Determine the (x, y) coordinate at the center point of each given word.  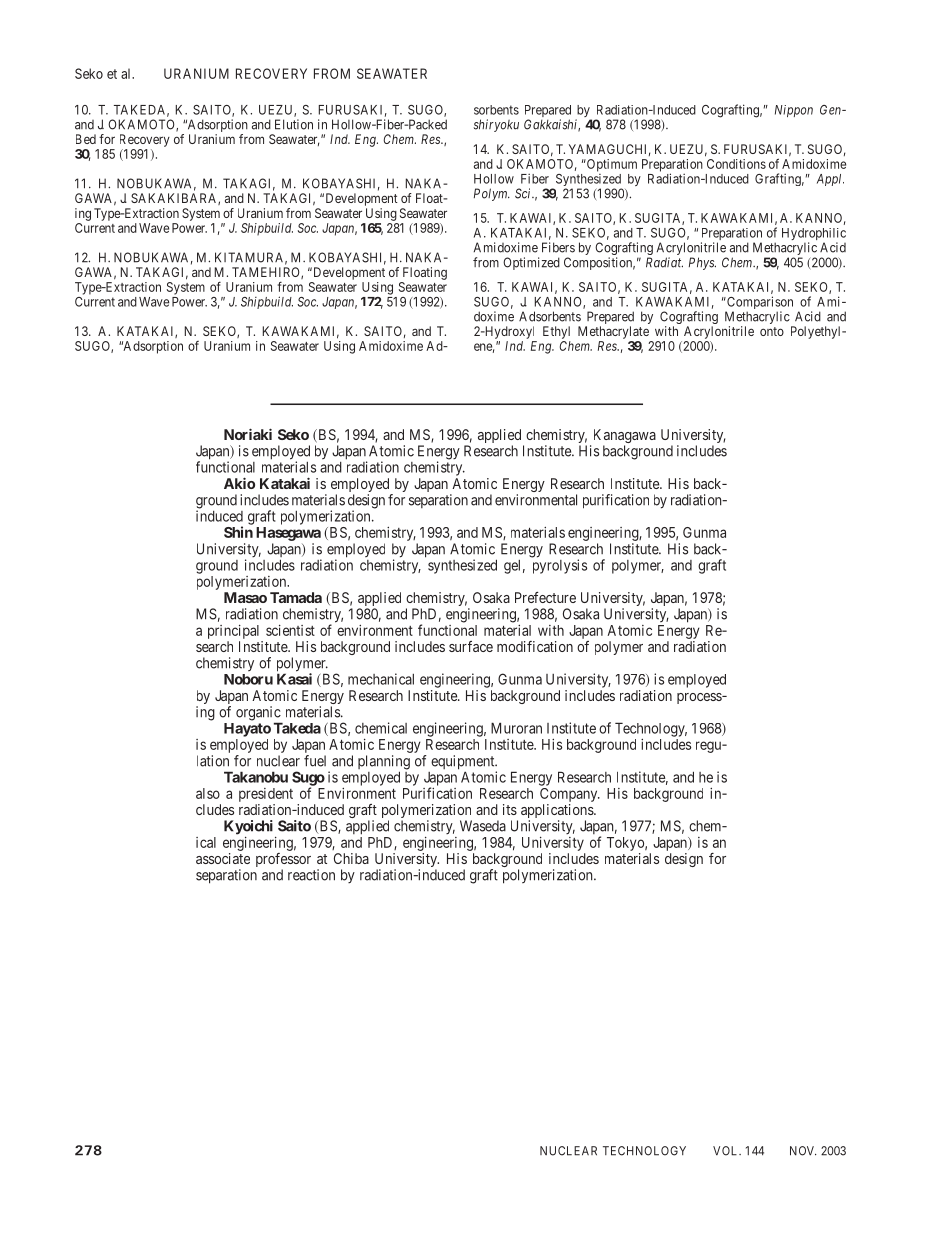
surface (471, 646)
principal (233, 632)
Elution (294, 124)
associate (223, 858)
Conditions (736, 164)
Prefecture (545, 597)
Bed (86, 139)
